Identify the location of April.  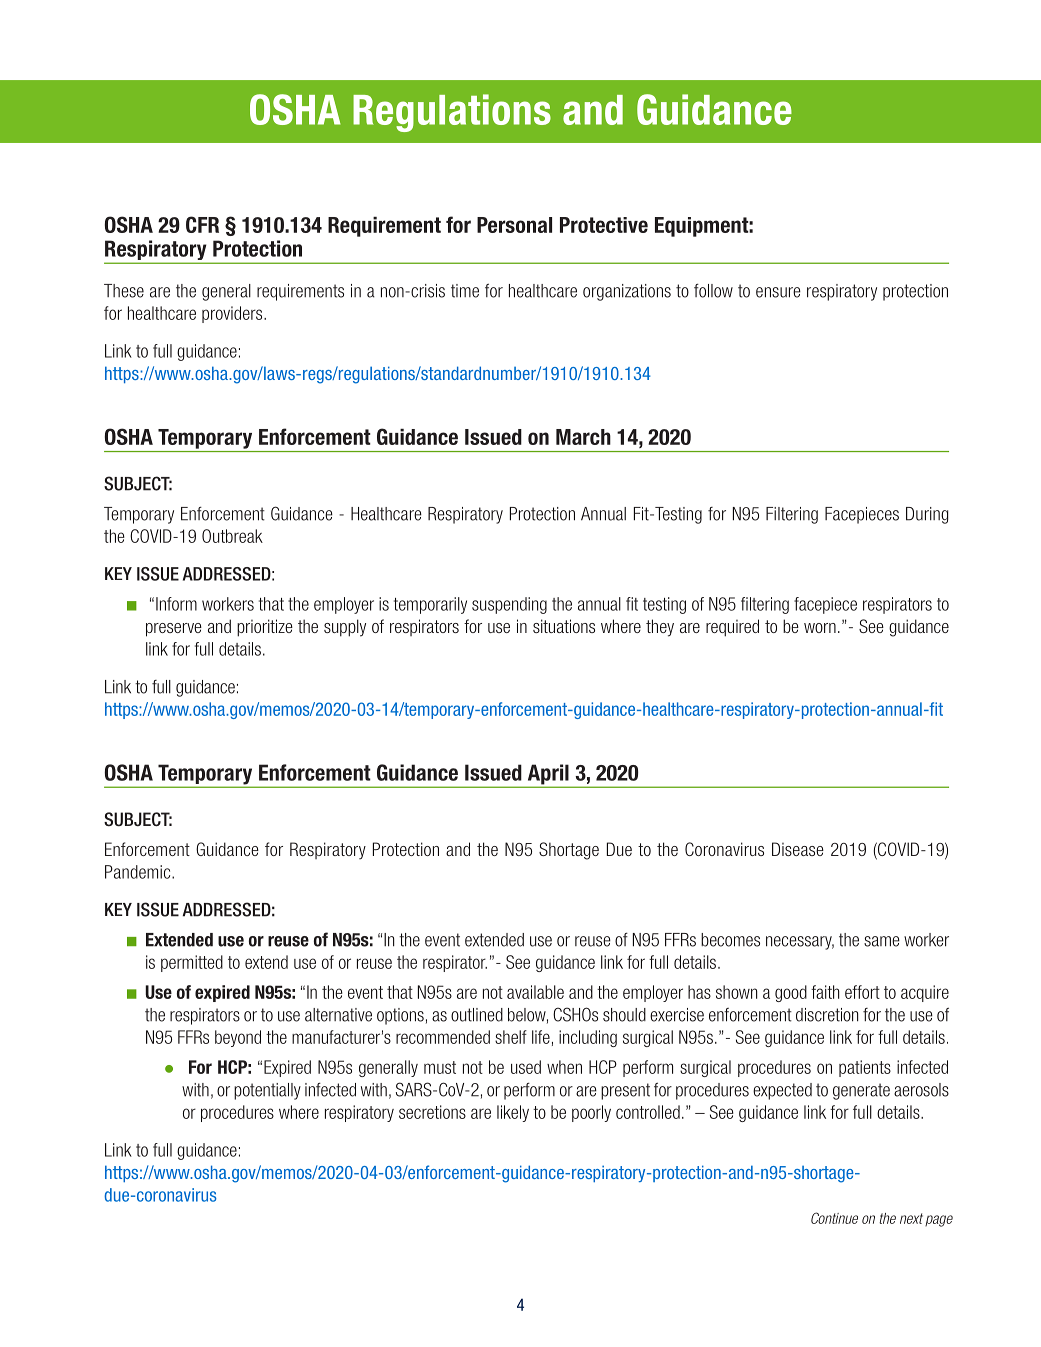
(548, 775).
